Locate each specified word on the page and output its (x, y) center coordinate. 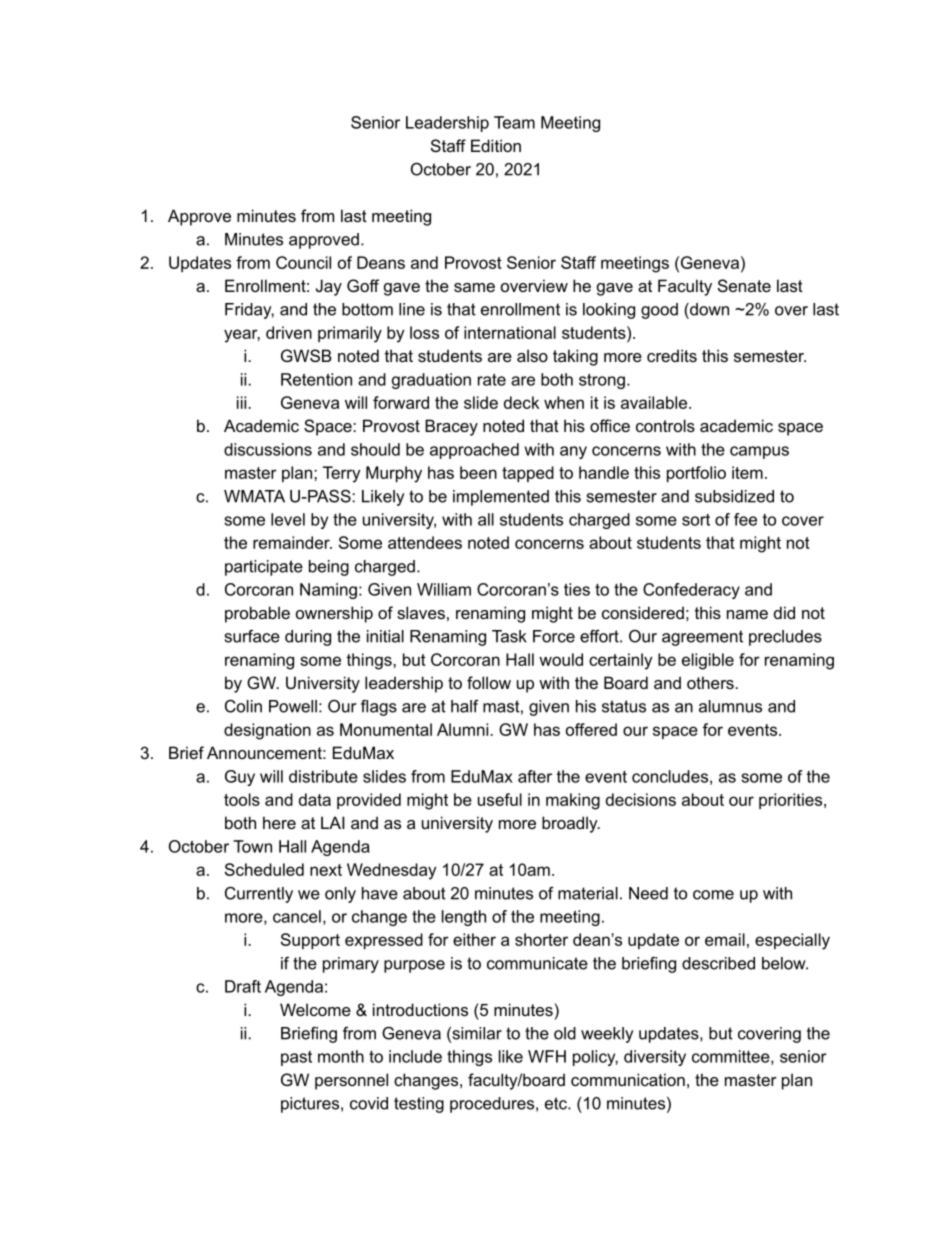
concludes (670, 776)
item (747, 472)
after (535, 776)
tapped (528, 474)
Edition (496, 145)
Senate (744, 285)
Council (303, 262)
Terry (341, 474)
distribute (323, 776)
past (296, 1058)
